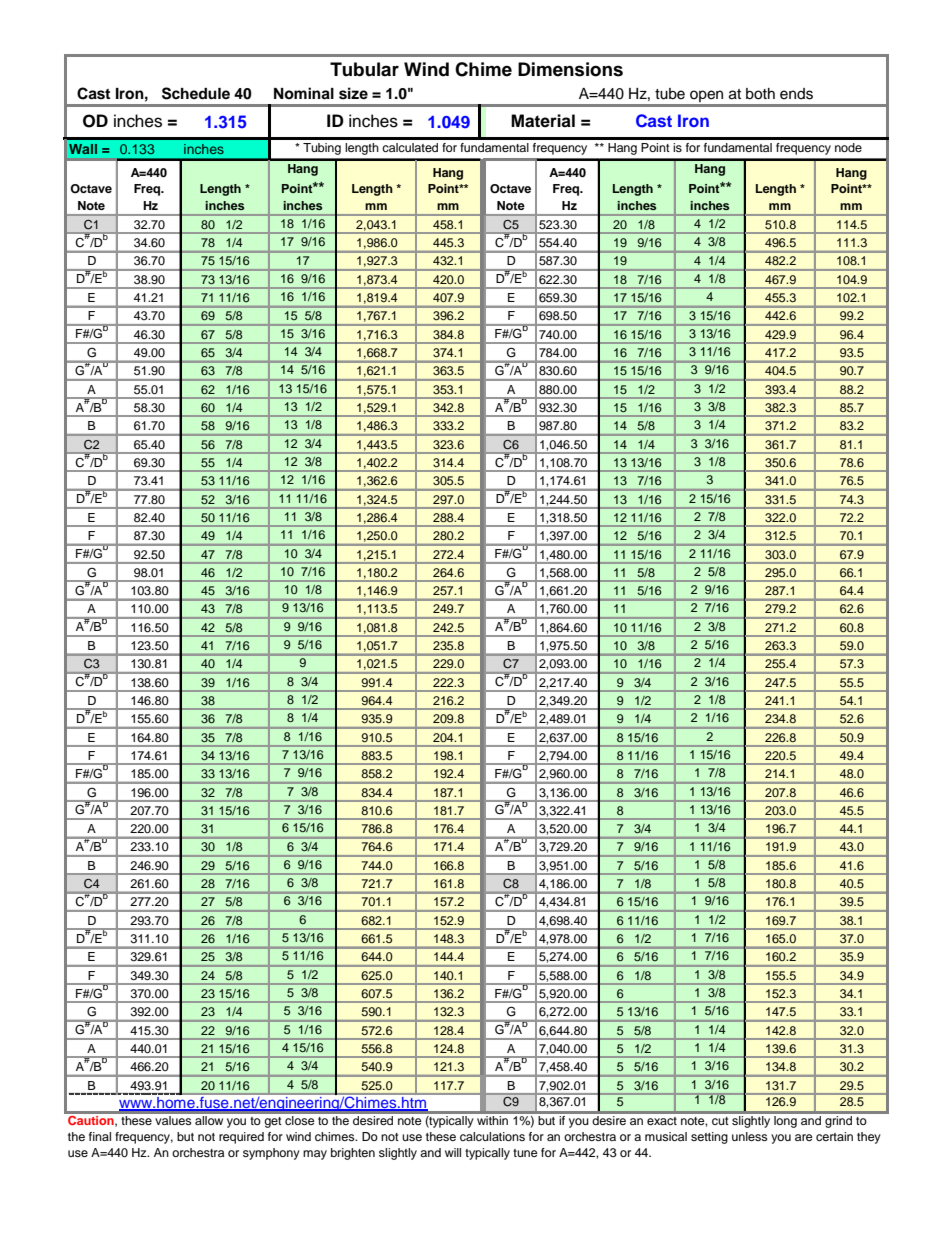  I want to click on Schedule, so click(196, 93).
